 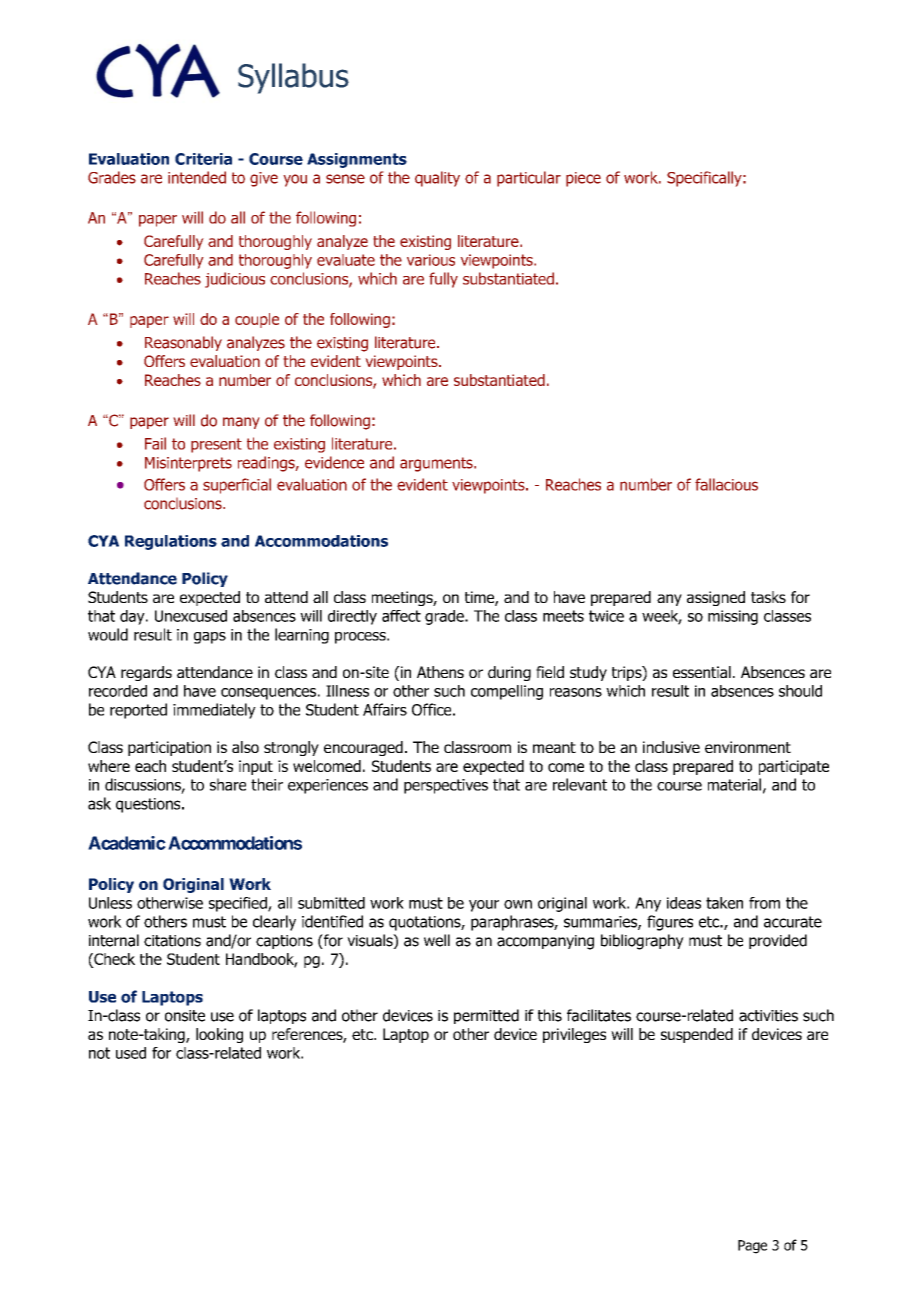 I want to click on affect, so click(x=401, y=616).
